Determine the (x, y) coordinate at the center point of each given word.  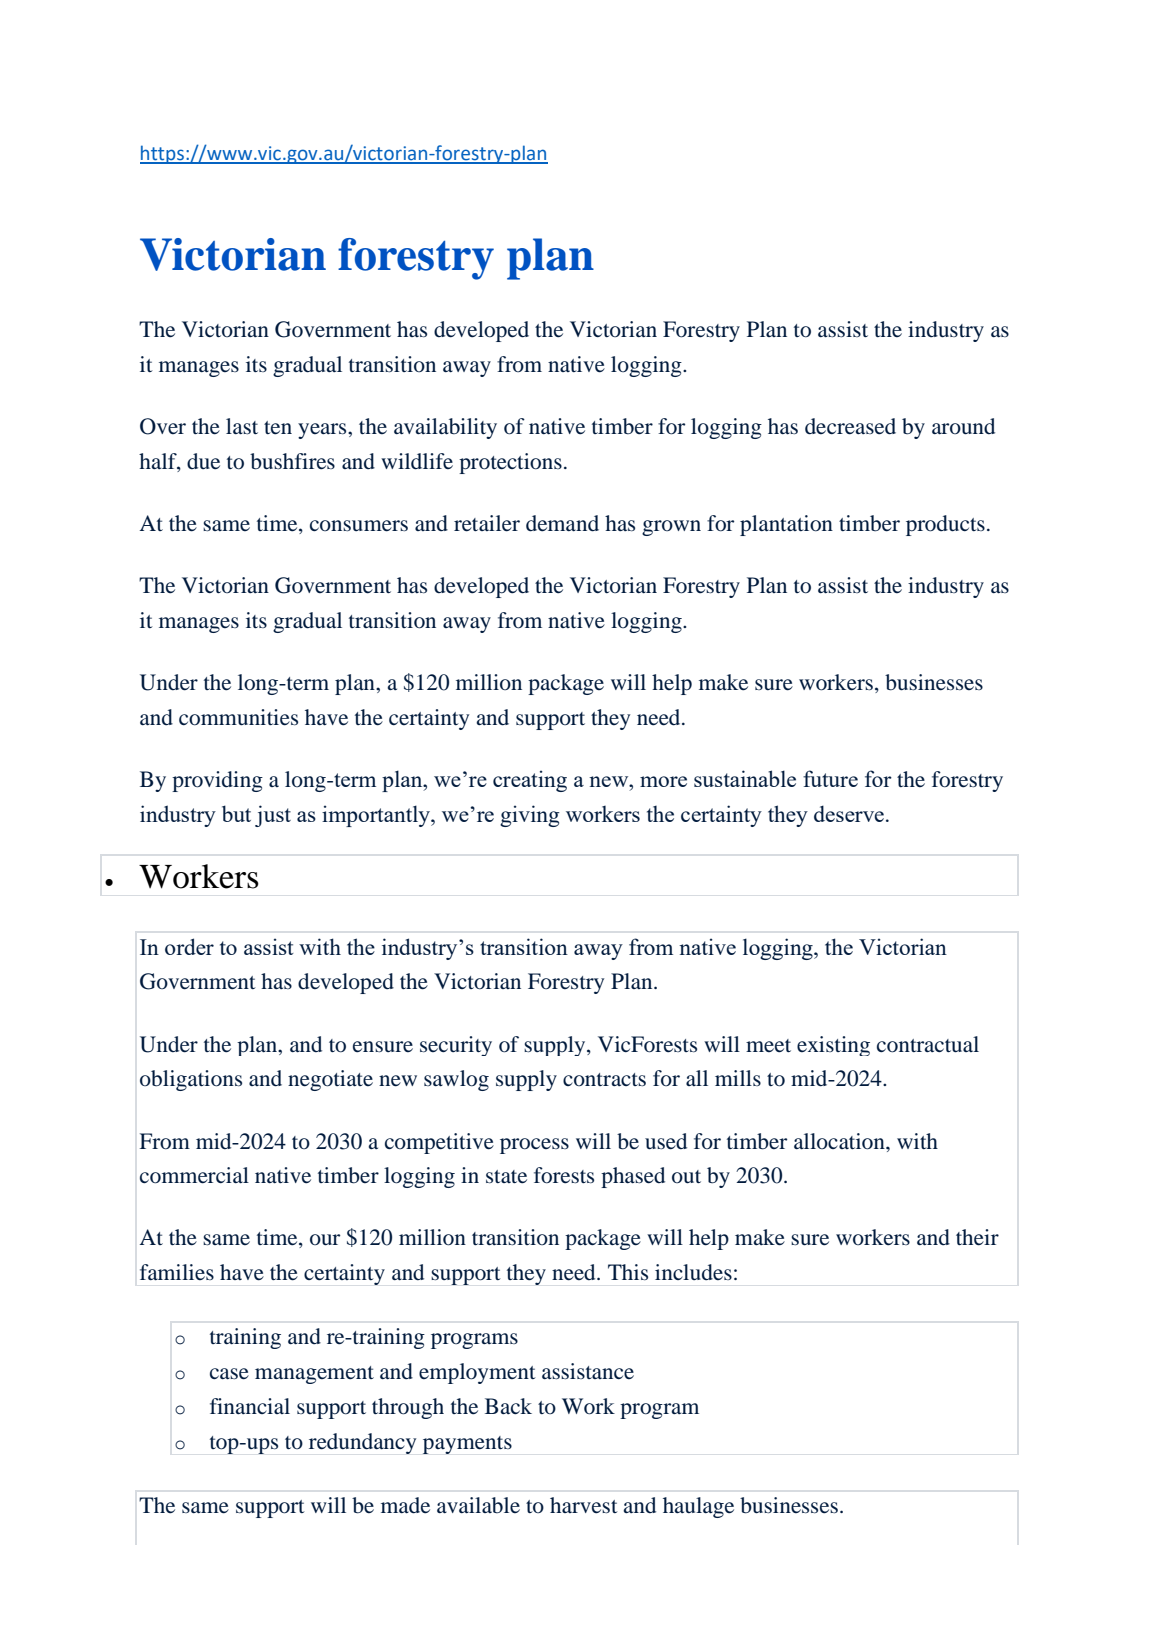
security (456, 1046)
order (189, 946)
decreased (850, 426)
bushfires (292, 461)
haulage (698, 1507)
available (478, 1505)
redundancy (362, 1443)
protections (510, 463)
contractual (928, 1044)
